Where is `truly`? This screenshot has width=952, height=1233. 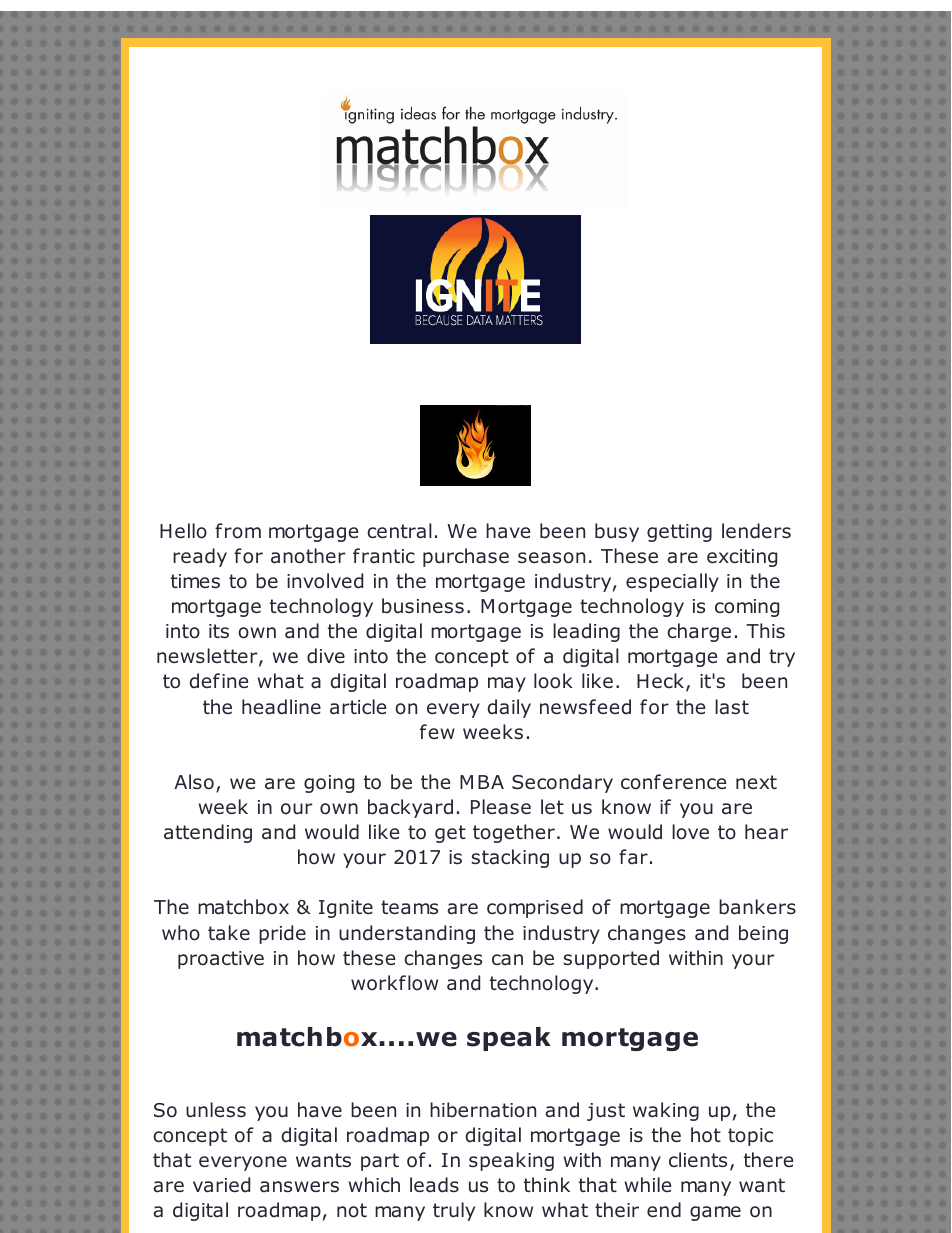
truly is located at coordinates (454, 1211).
